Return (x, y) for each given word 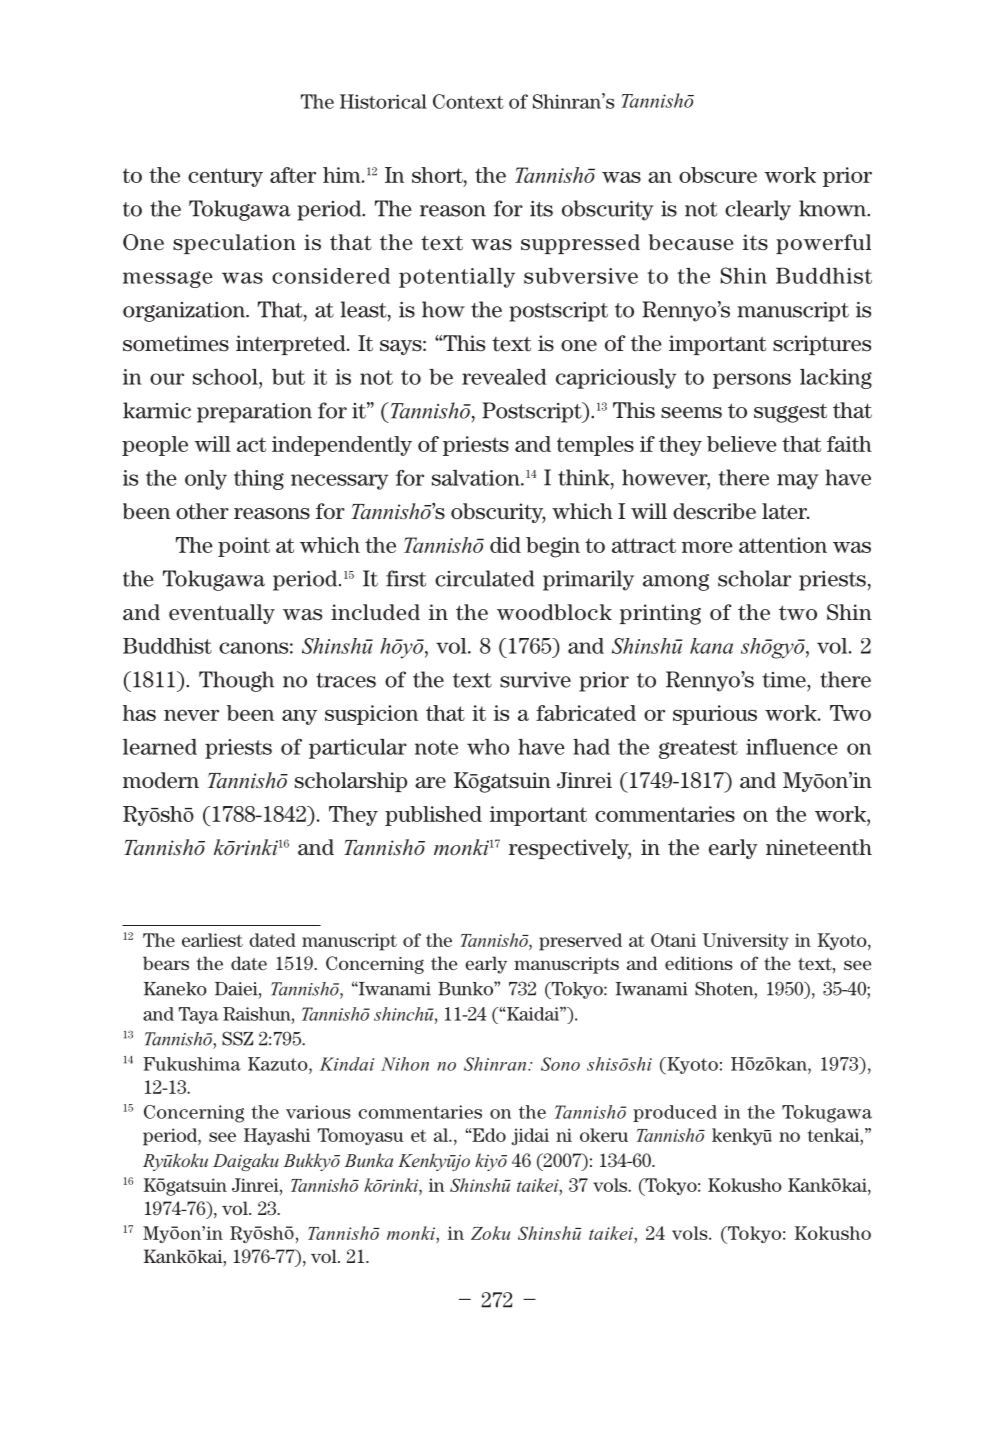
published (433, 816)
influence (792, 747)
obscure (718, 175)
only (206, 480)
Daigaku (246, 1162)
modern (161, 780)
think (585, 478)
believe (742, 444)
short (438, 175)
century (225, 177)
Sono (560, 1064)
